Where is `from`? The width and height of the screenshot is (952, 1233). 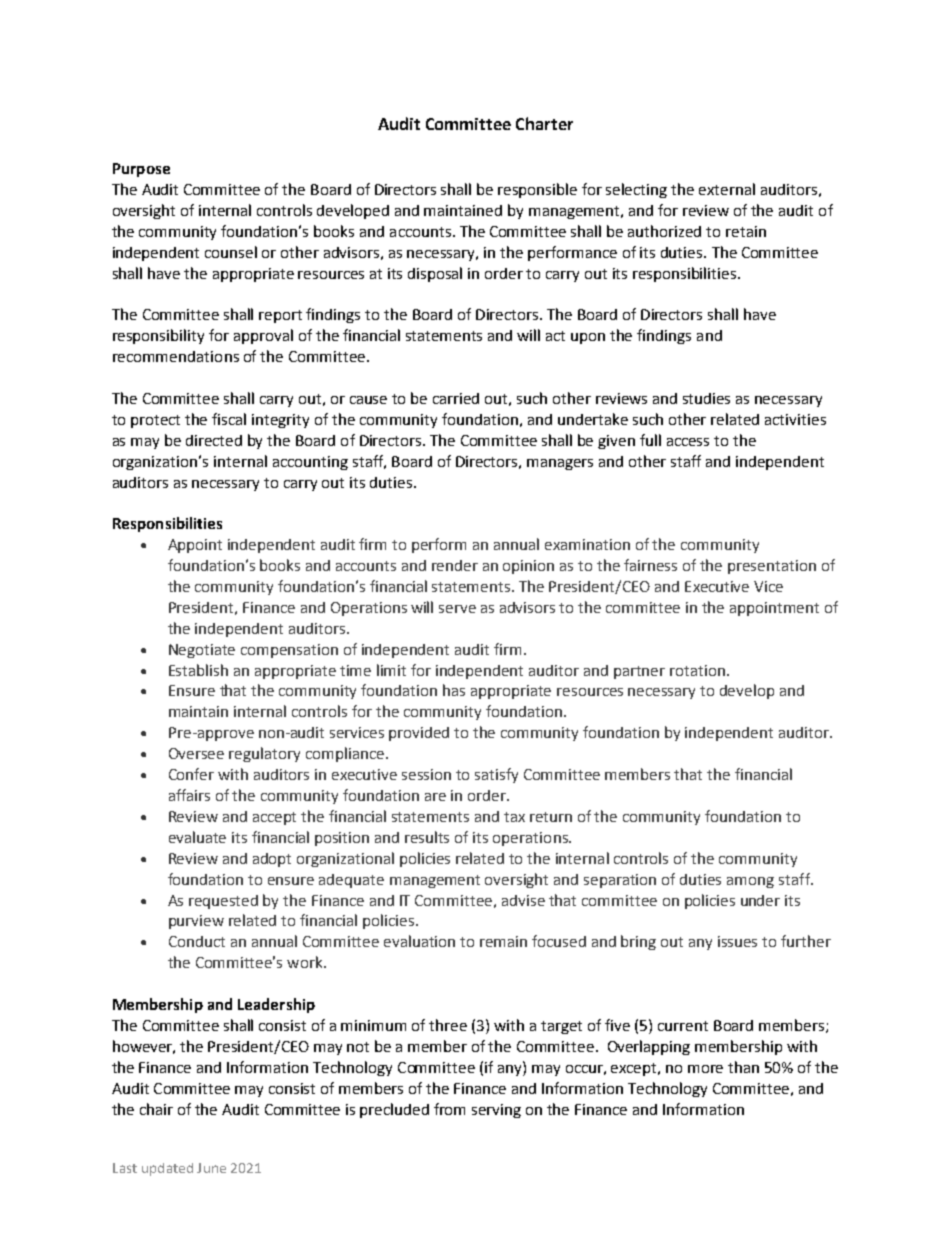 from is located at coordinates (449, 1109).
